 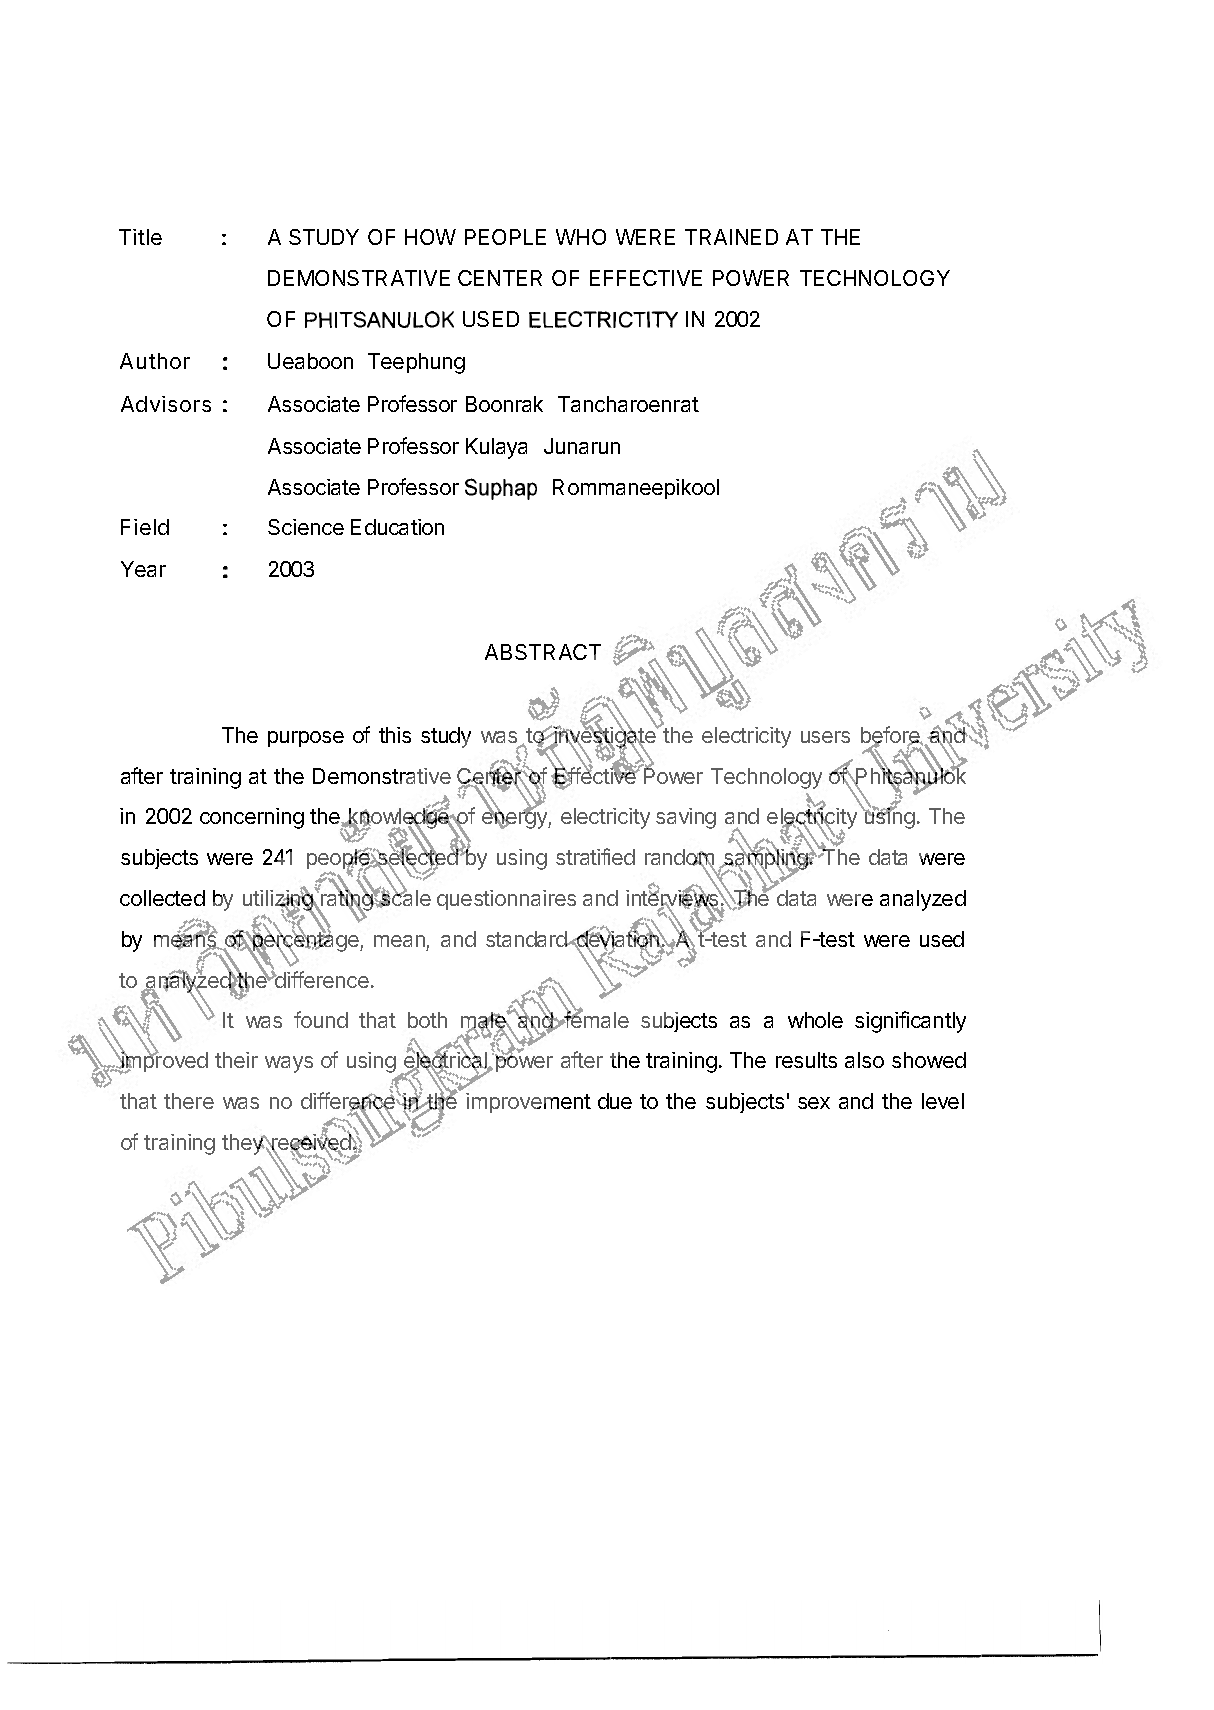 I want to click on Title, so click(x=140, y=237).
